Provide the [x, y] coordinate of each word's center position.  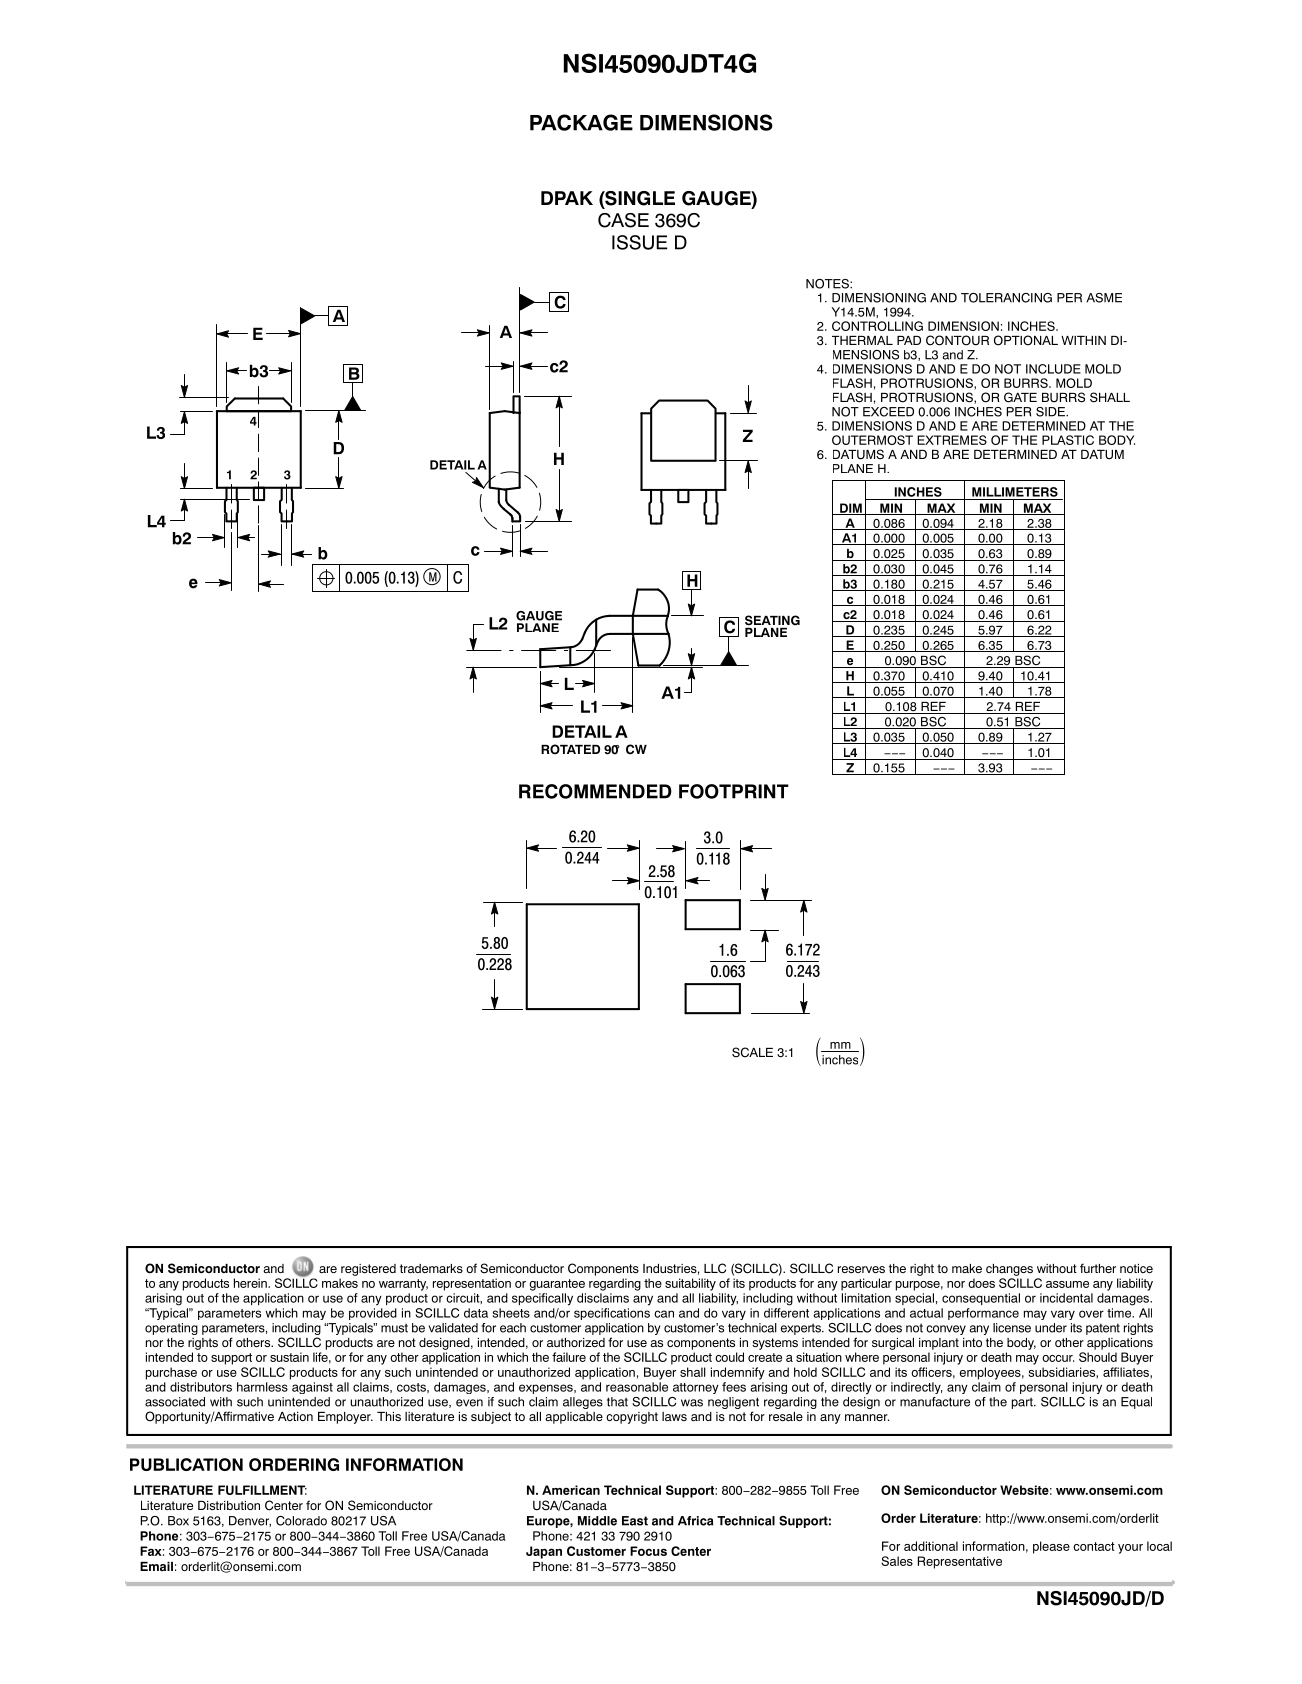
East [635, 1521]
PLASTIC [1068, 440]
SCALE [752, 1052]
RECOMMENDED [595, 791]
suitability [690, 1284]
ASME [1104, 298]
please [1051, 1547]
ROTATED [570, 749]
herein [251, 1283]
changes [1009, 1270]
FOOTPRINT [734, 791]
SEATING [772, 620]
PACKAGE [581, 122]
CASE [623, 220]
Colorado [301, 1521]
